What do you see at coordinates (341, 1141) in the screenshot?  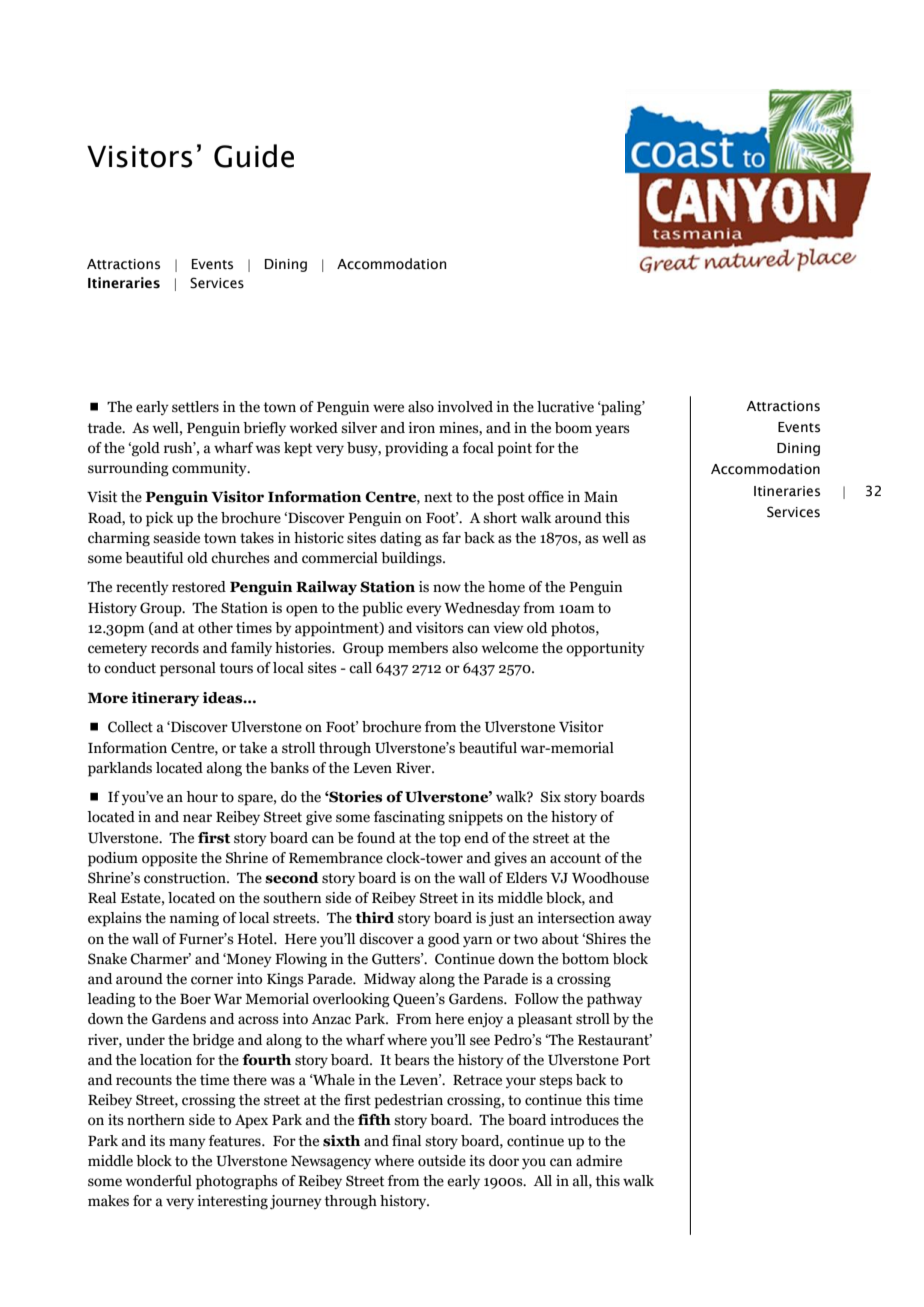 I see `sixth` at bounding box center [341, 1141].
